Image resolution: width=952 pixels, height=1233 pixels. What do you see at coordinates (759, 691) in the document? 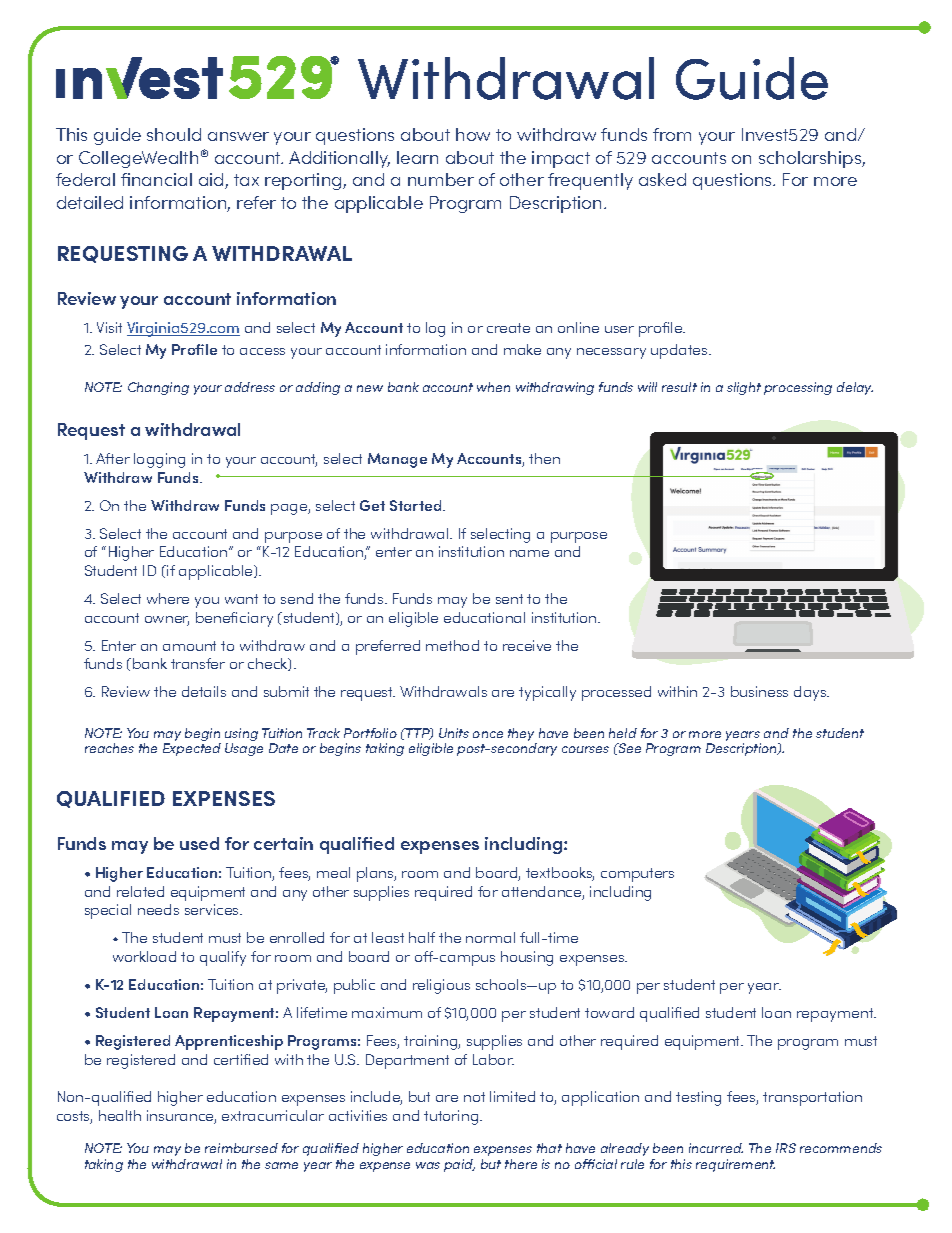
I see `business` at bounding box center [759, 691].
